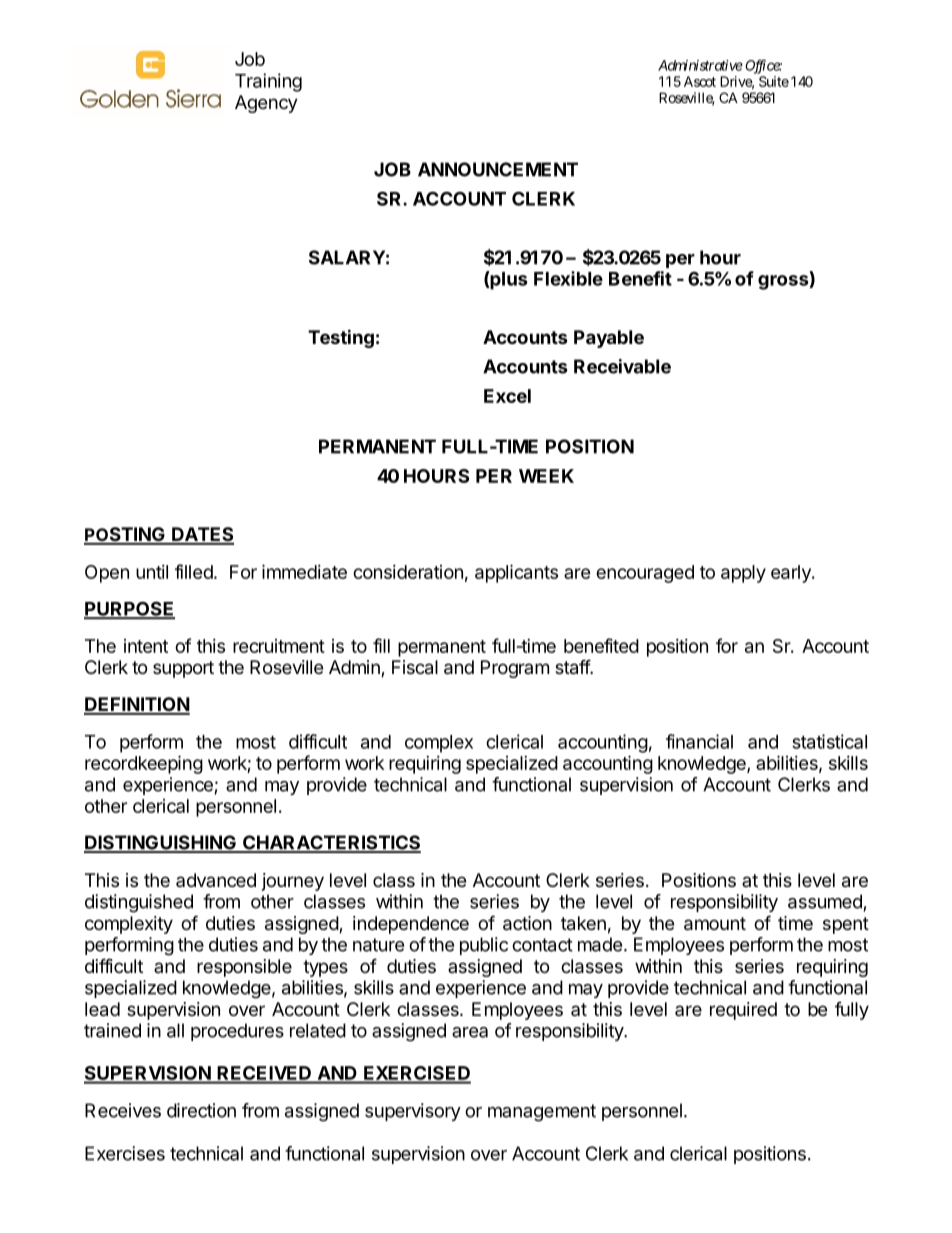 This screenshot has height=1233, width=952. I want to click on apply, so click(743, 574).
